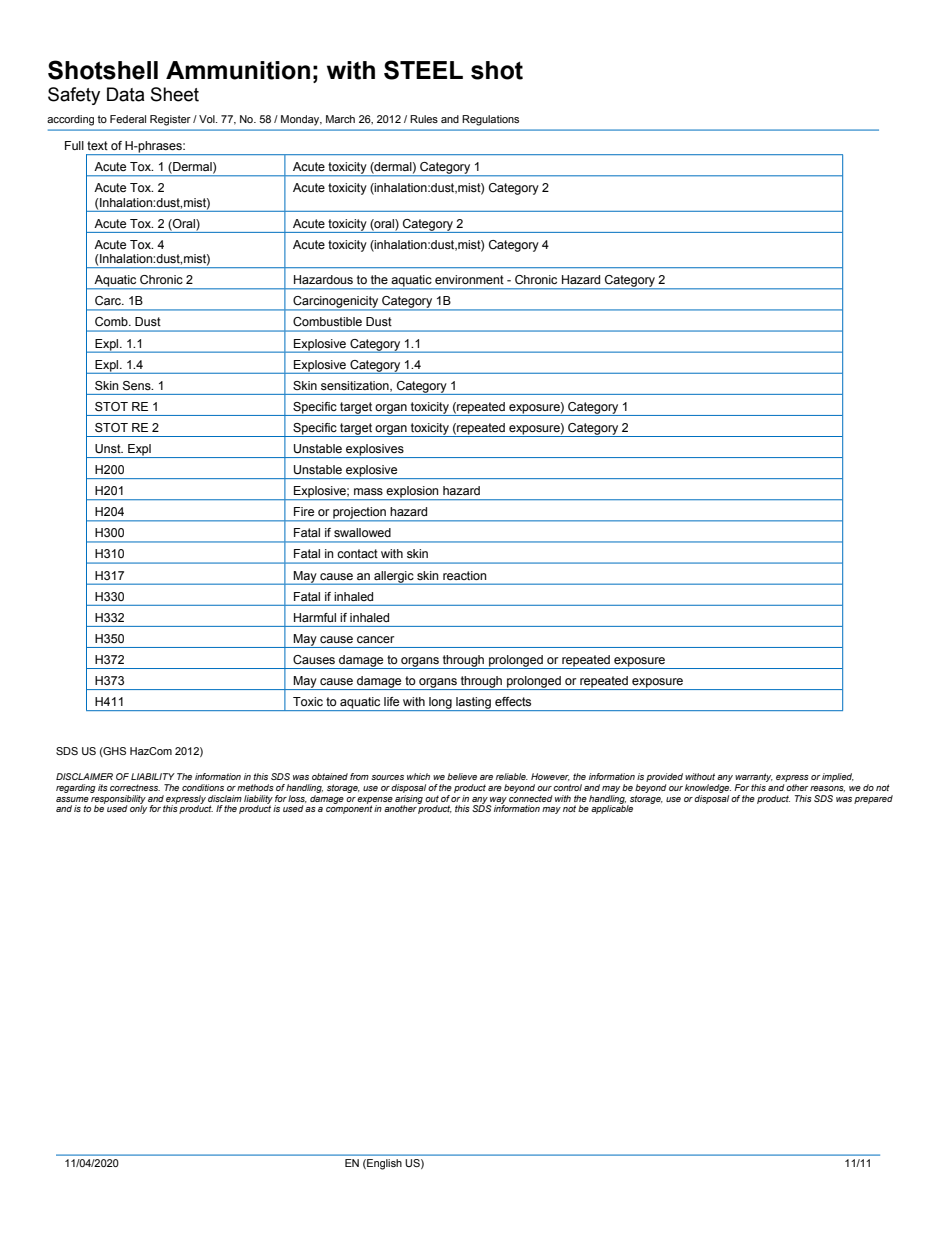  I want to click on correctness, so click(135, 787).
